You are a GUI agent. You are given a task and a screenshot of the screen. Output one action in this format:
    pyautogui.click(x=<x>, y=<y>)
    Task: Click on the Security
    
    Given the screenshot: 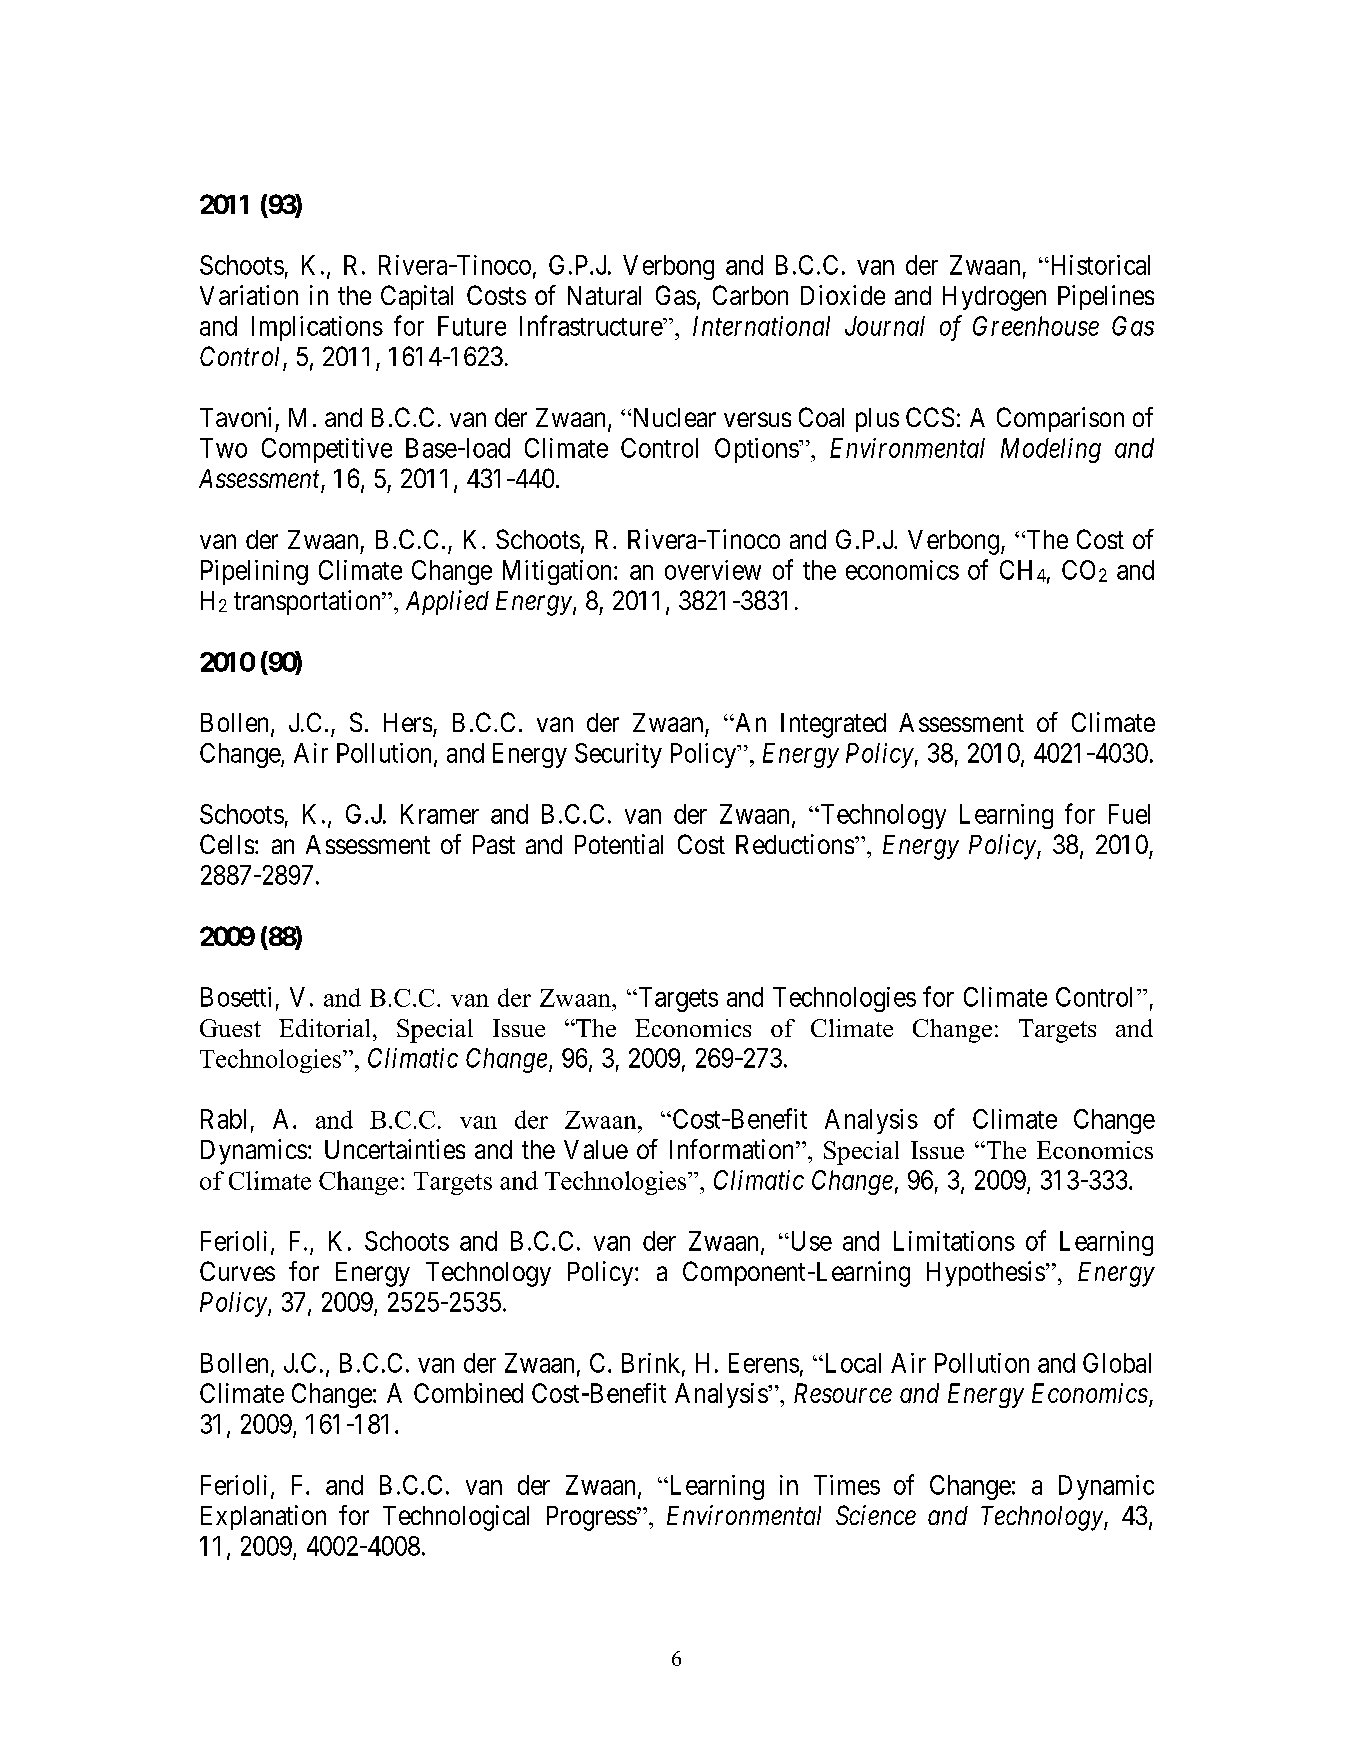 What is the action you would take?
    pyautogui.click(x=618, y=755)
